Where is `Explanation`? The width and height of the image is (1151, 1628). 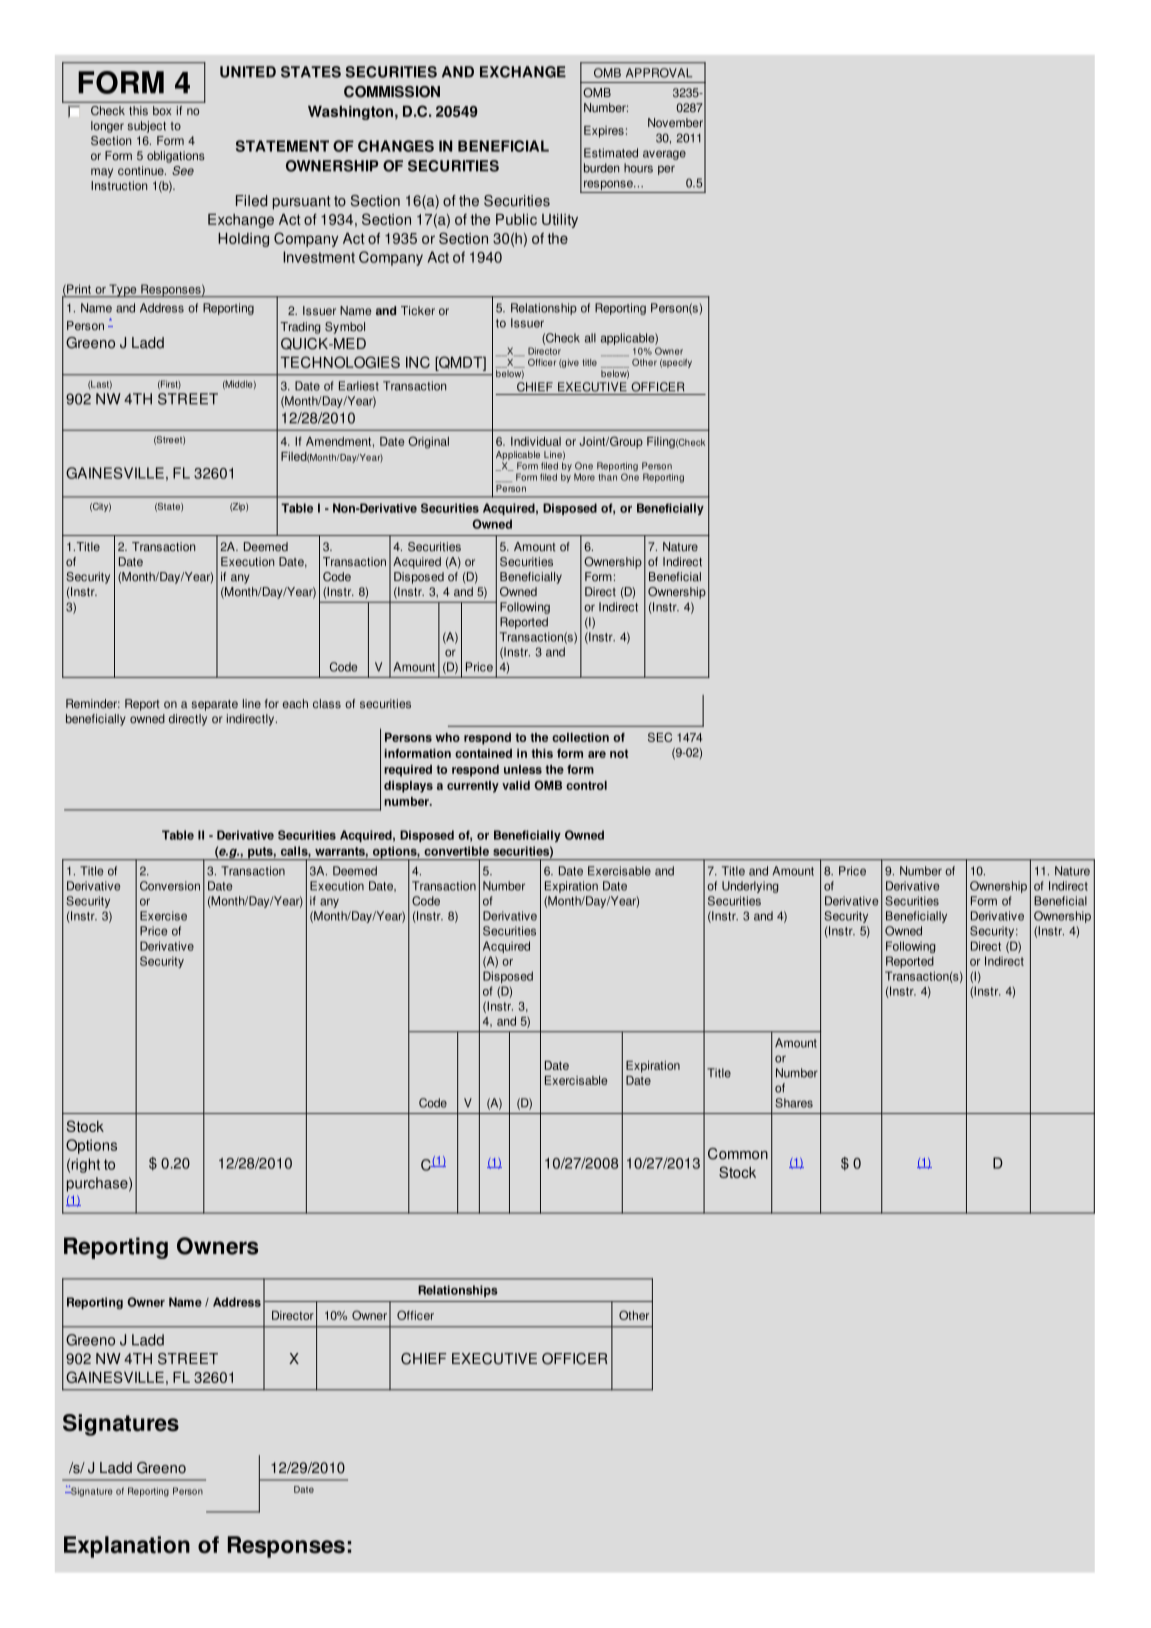
Explanation is located at coordinates (127, 1547).
